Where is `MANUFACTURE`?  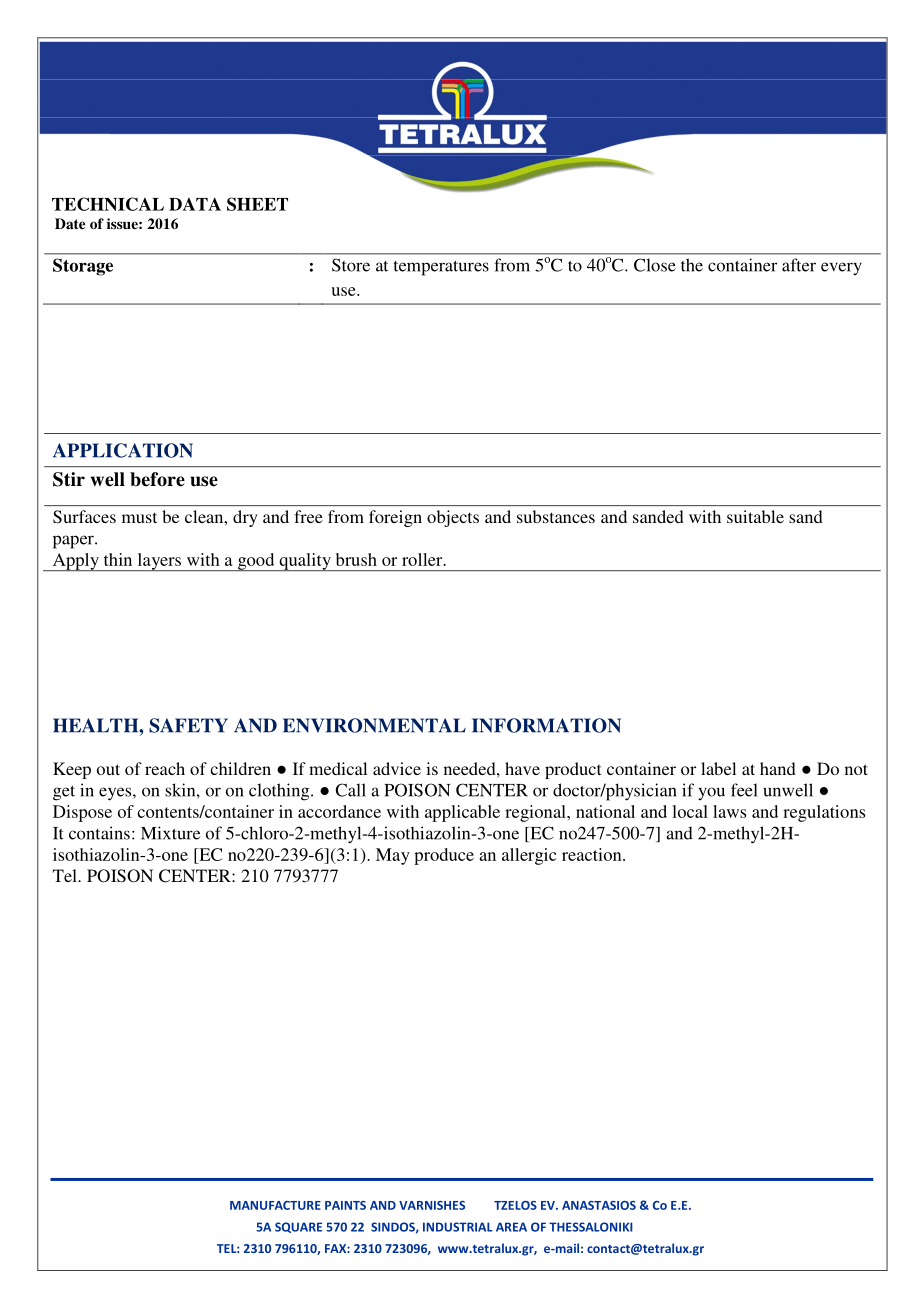
MANUFACTURE is located at coordinates (275, 1205).
